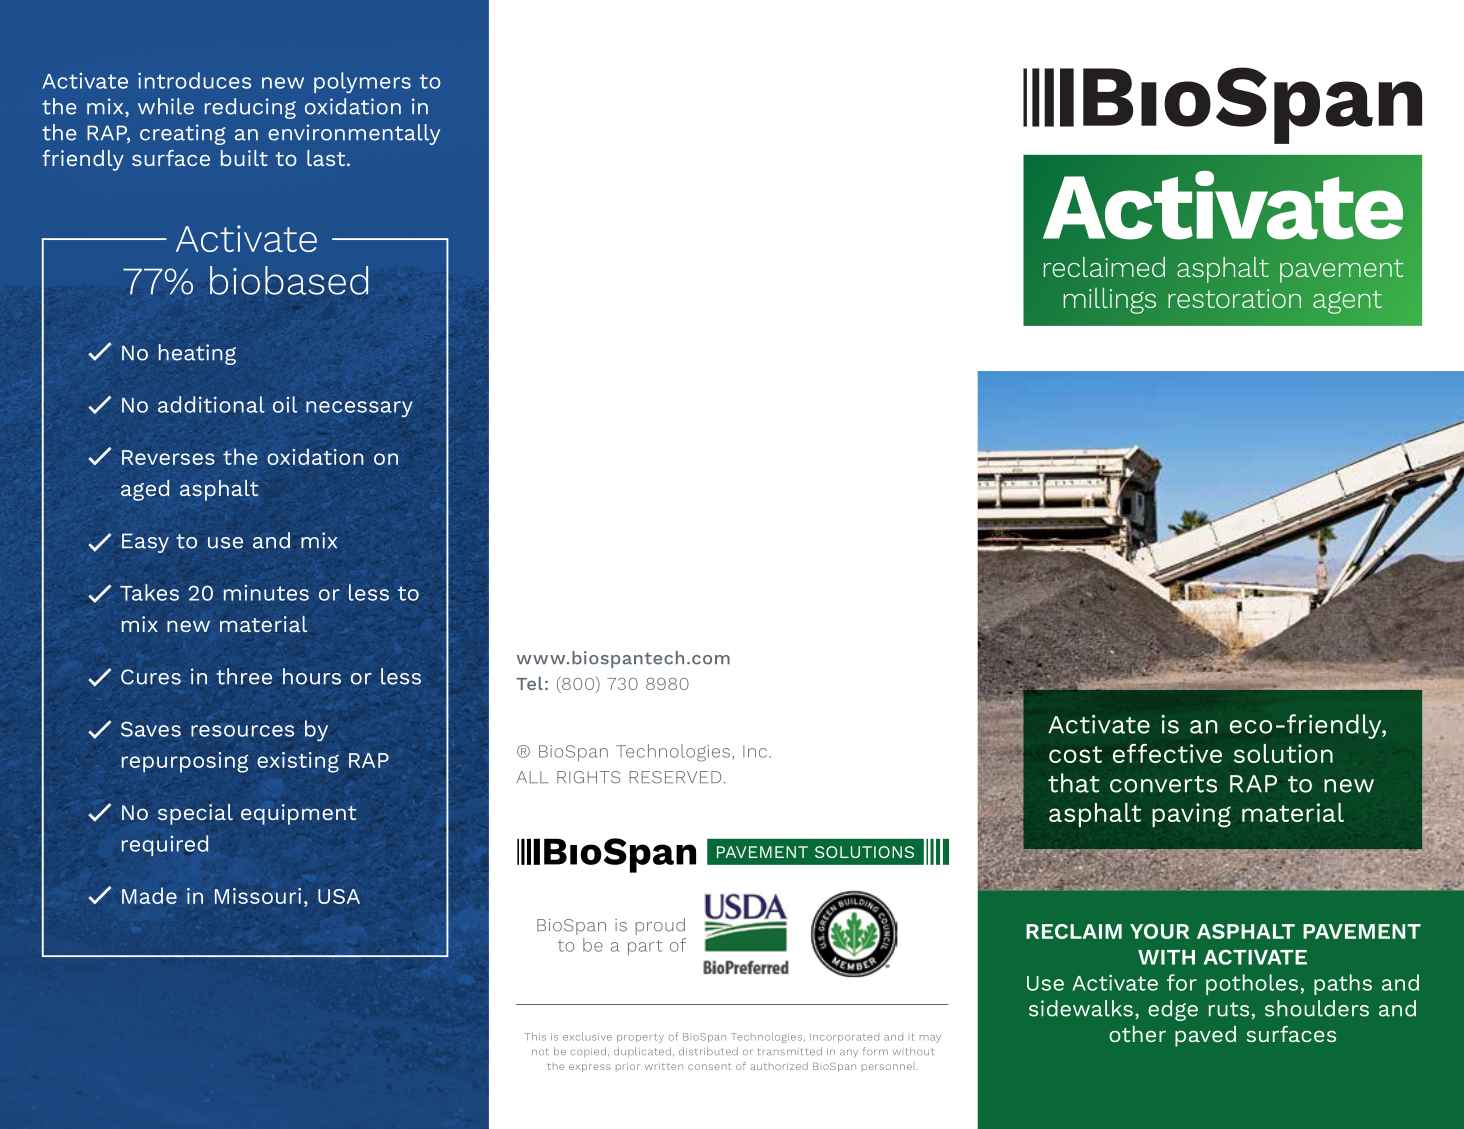 This image has height=1129, width=1464. I want to click on polymers, so click(362, 82).
